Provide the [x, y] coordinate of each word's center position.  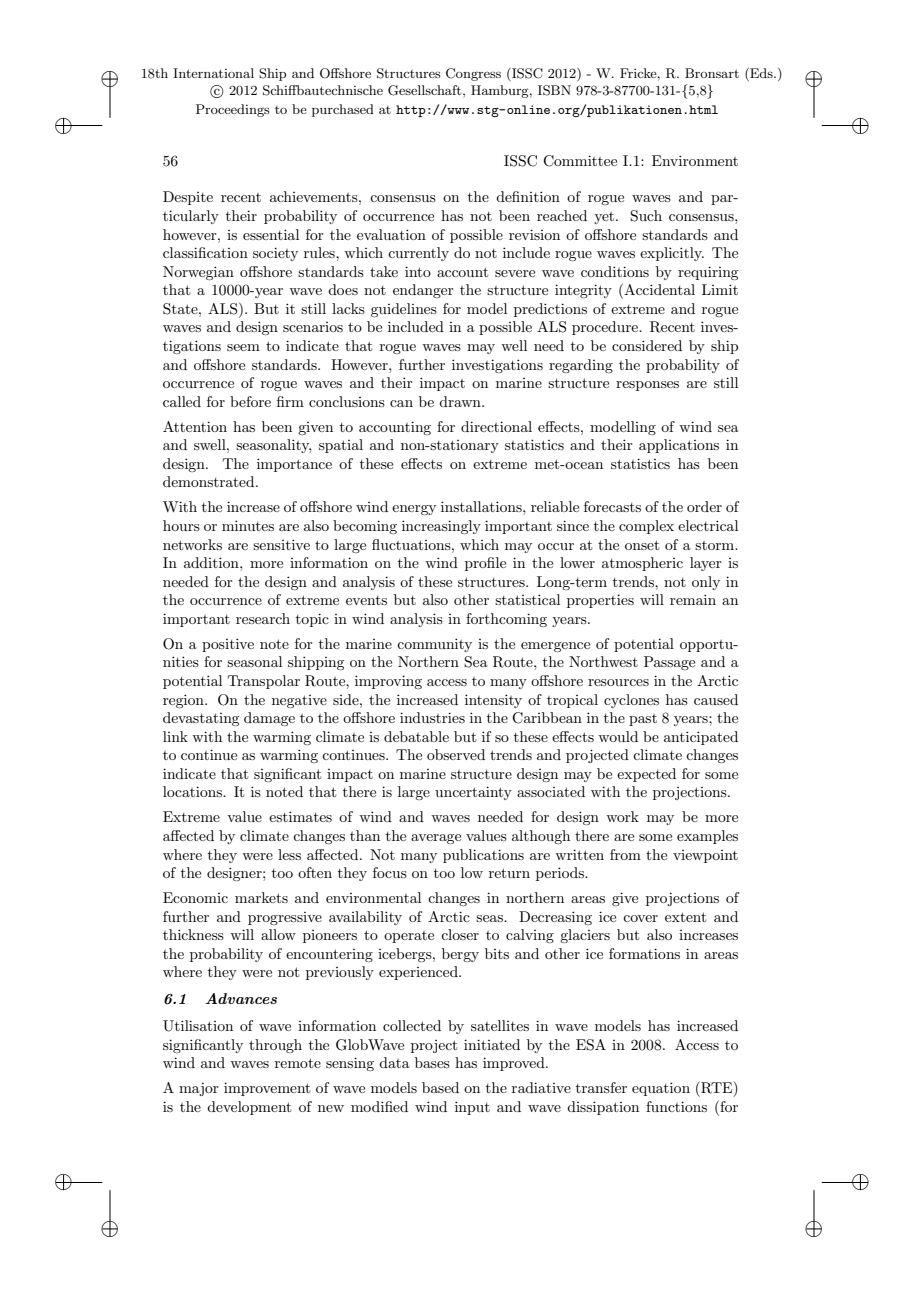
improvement [267, 1089]
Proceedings [233, 110]
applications [679, 446]
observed [456, 754]
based [440, 1087]
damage [269, 719]
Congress [473, 74]
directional [496, 426]
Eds [761, 74]
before [250, 401]
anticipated [701, 738]
